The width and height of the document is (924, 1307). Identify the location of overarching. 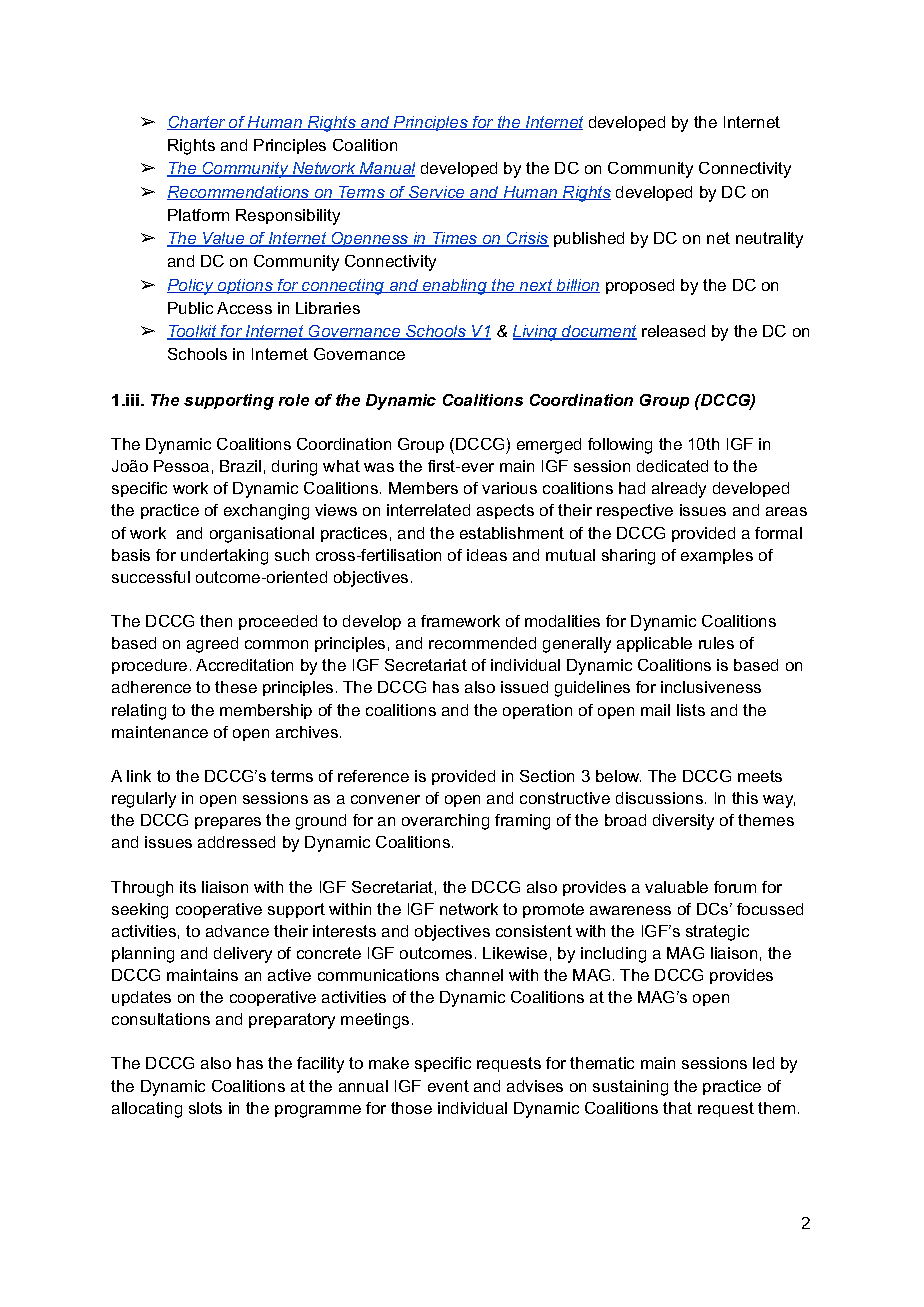
(445, 822).
